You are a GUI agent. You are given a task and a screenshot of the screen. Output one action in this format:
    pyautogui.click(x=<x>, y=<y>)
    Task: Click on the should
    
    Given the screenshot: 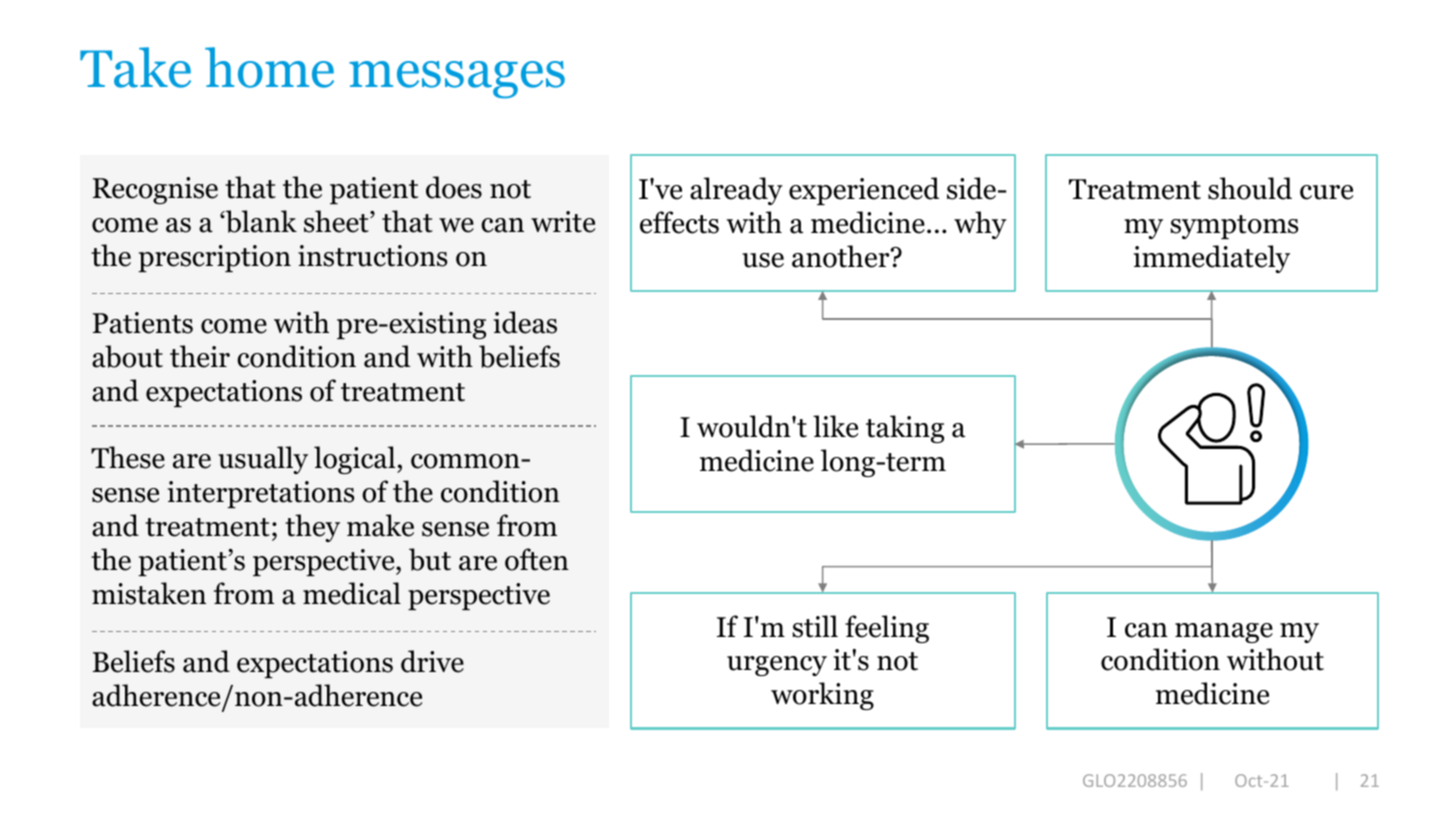 What is the action you would take?
    pyautogui.click(x=1250, y=188)
